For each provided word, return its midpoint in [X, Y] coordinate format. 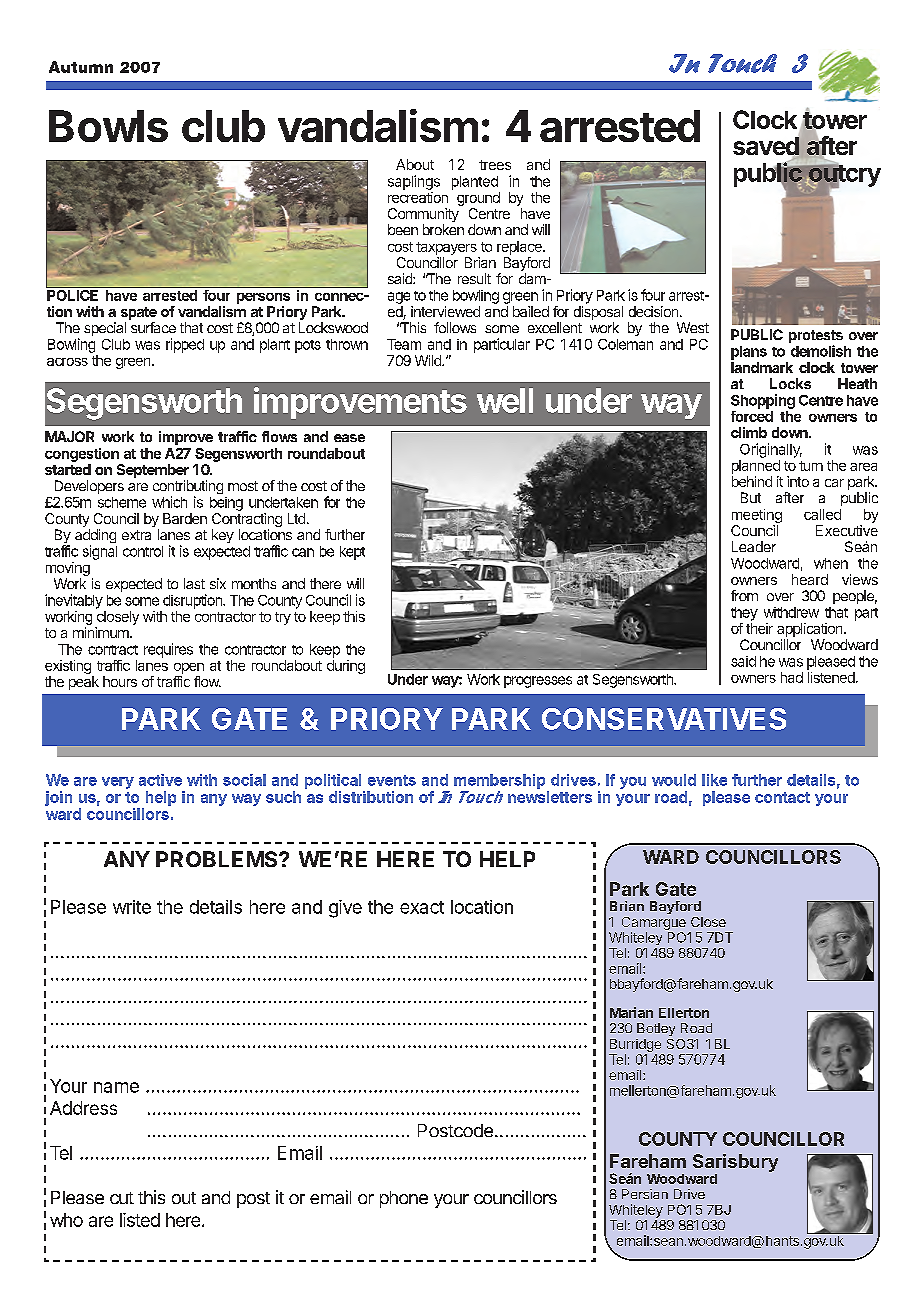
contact [782, 797]
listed [140, 1220]
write [132, 907]
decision [653, 311]
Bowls [108, 126]
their [759, 628]
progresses [538, 682]
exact [422, 907]
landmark [762, 367]
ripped [185, 345]
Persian [645, 1194]
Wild [429, 360]
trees [495, 165]
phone [404, 1199]
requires [168, 650]
